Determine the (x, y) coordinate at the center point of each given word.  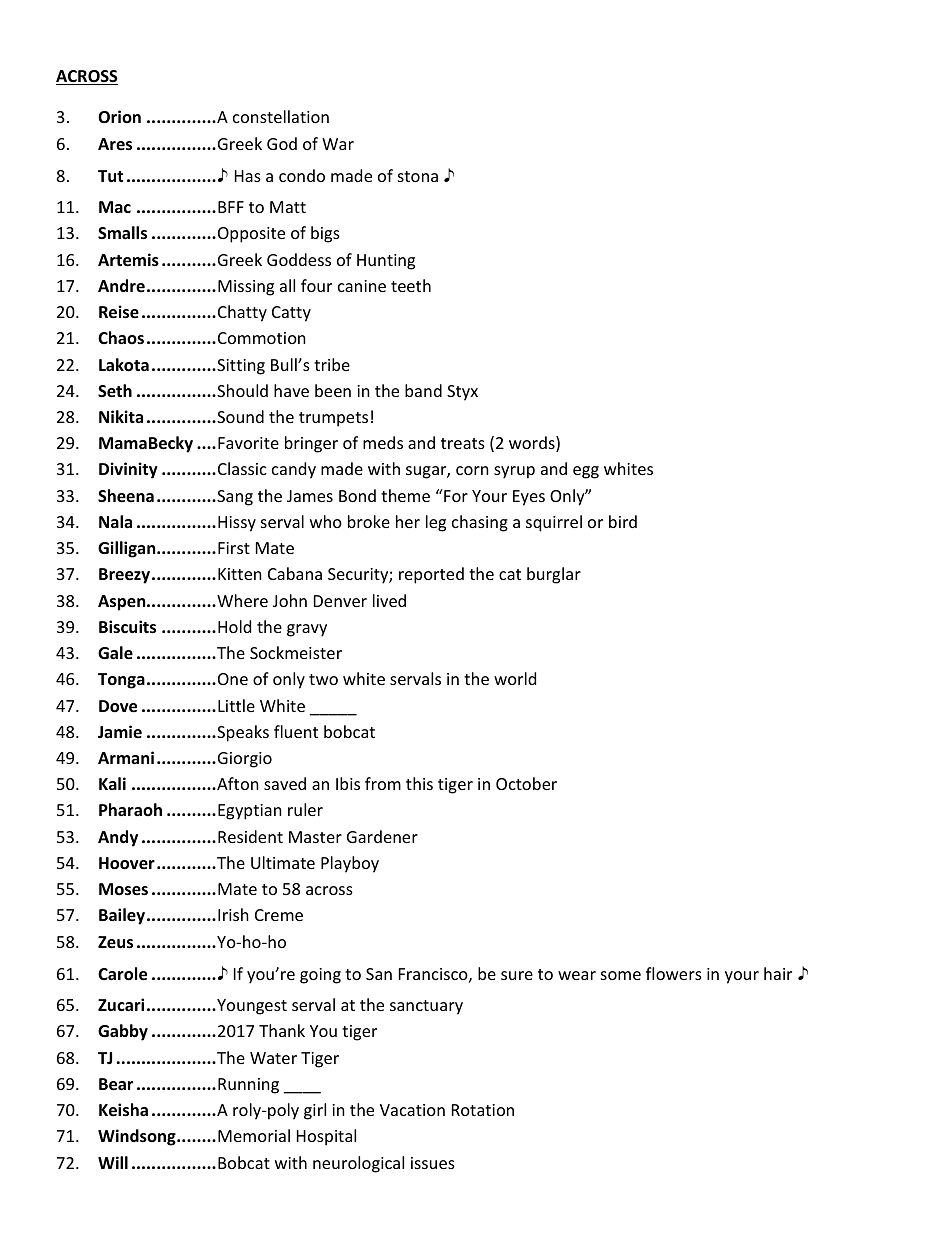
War (338, 144)
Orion (119, 117)
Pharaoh (130, 809)
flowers (674, 973)
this (419, 783)
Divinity (128, 470)
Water (273, 1058)
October (526, 783)
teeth (411, 285)
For (455, 495)
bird (623, 521)
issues (433, 1163)
